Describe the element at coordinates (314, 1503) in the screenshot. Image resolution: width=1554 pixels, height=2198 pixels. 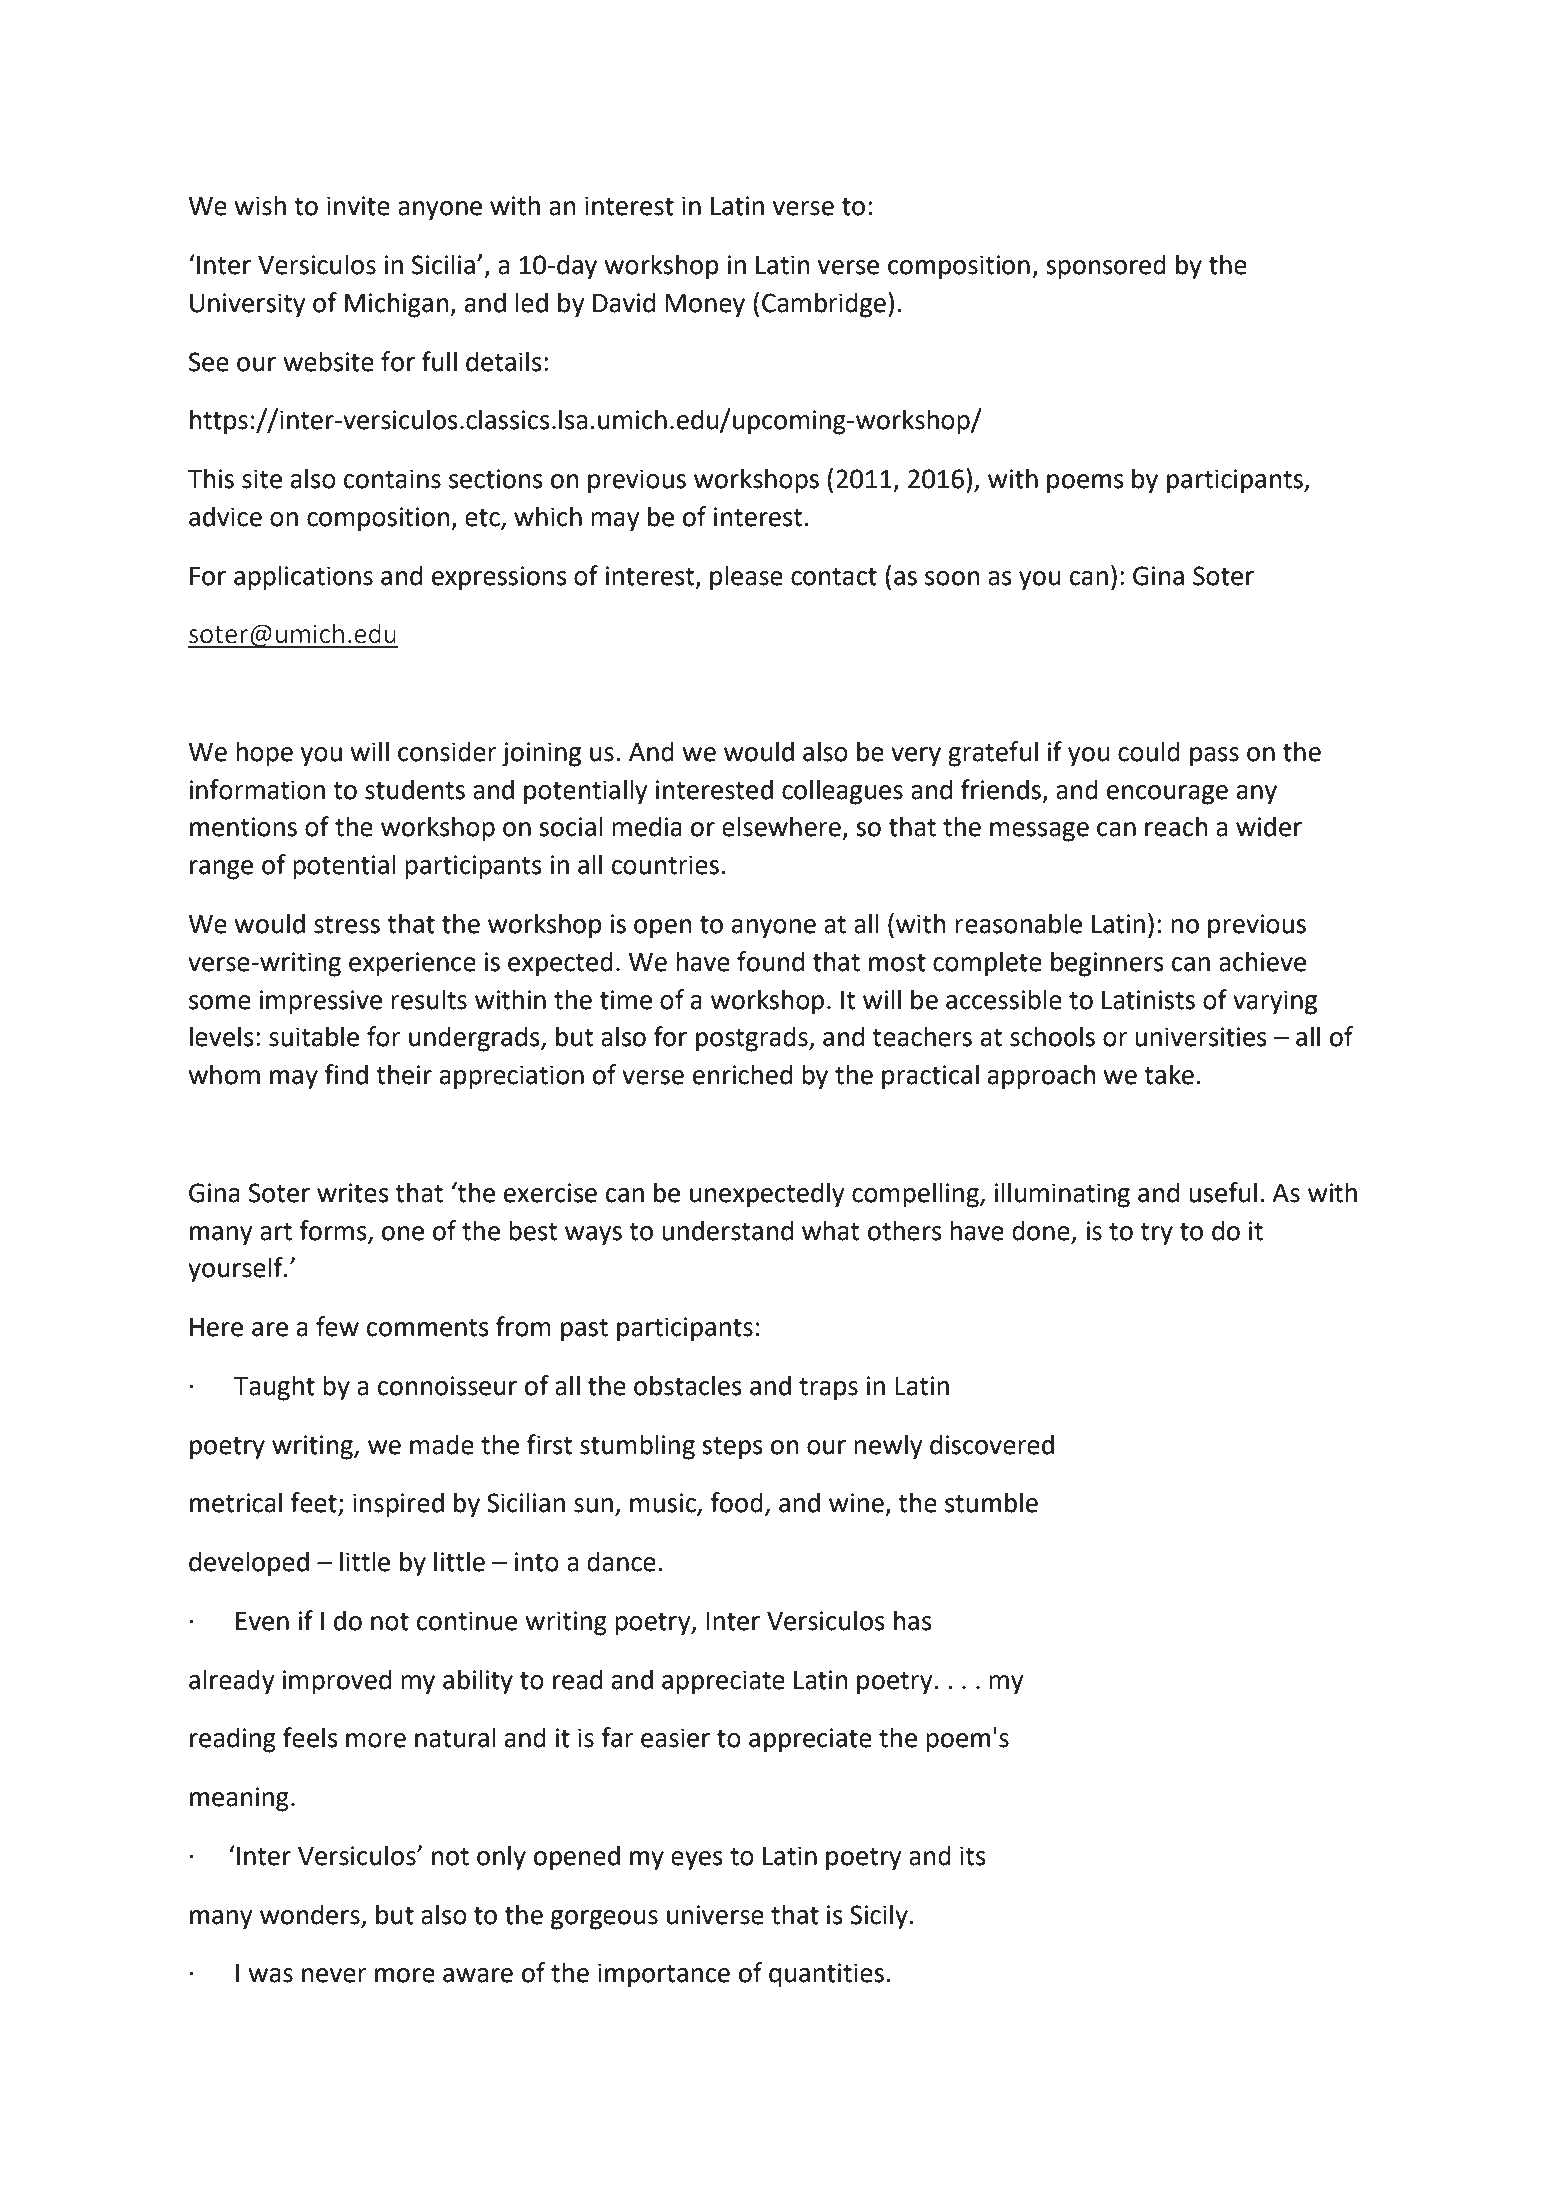
I see `feet` at that location.
